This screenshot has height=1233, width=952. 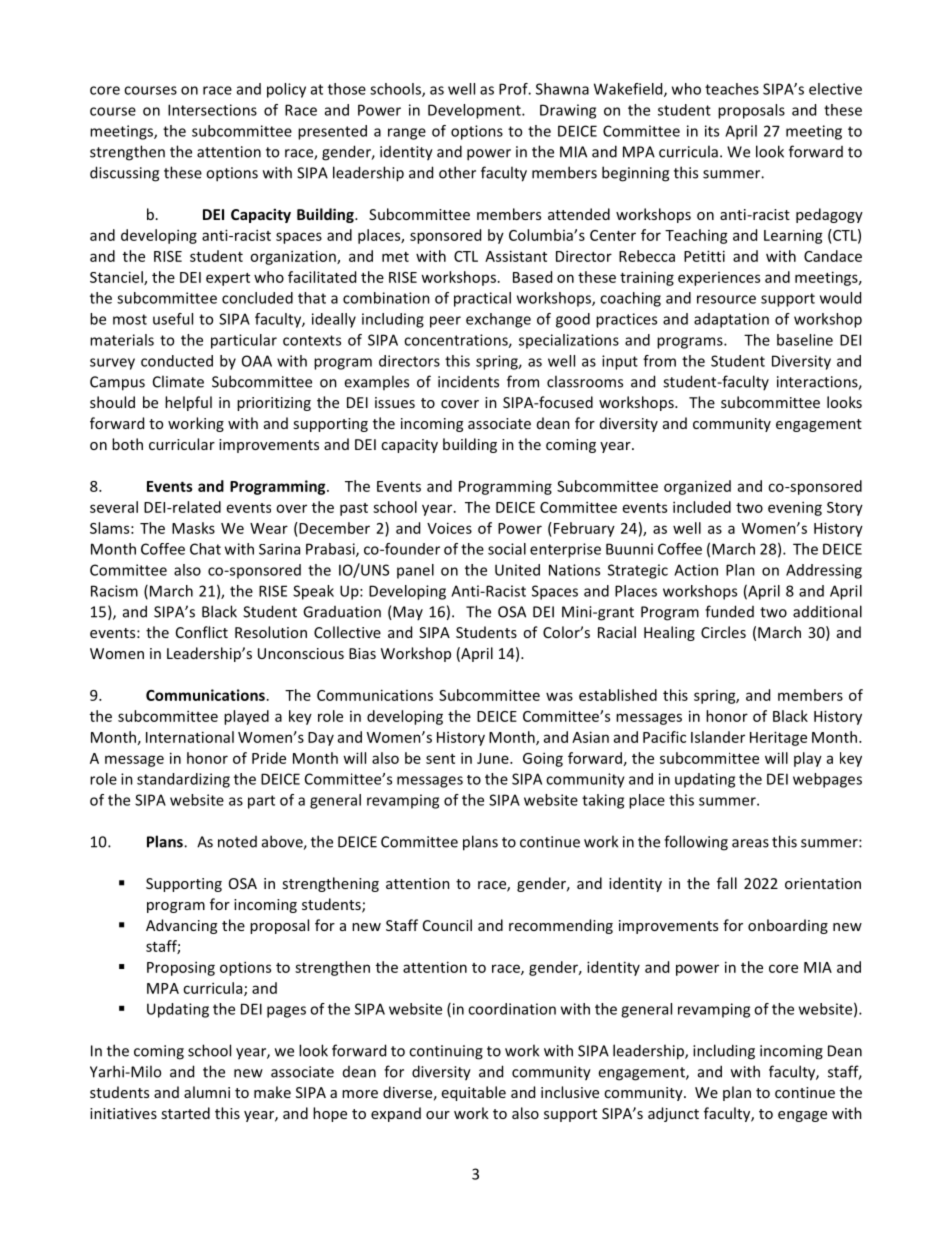 I want to click on standardizing, so click(x=183, y=780).
